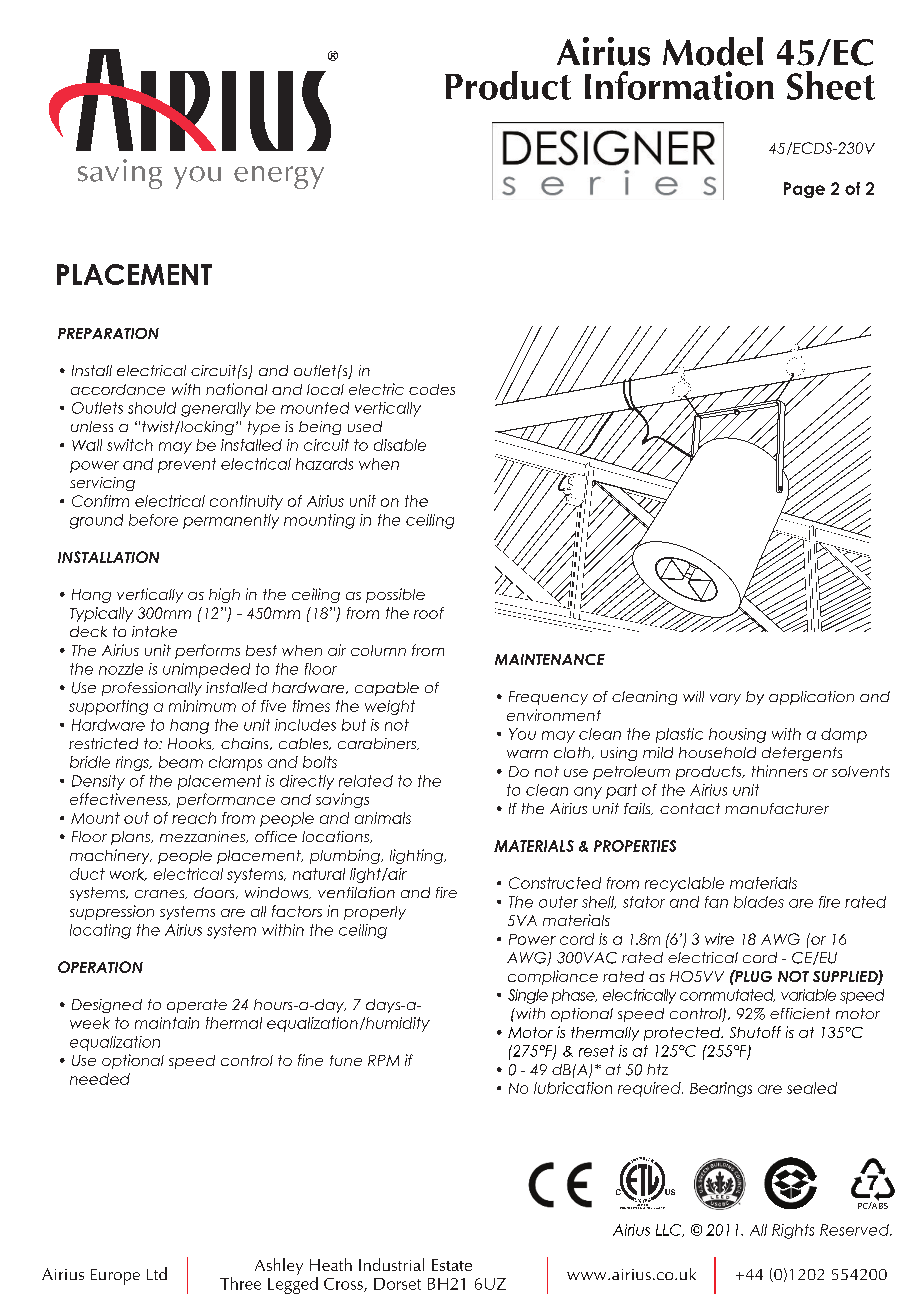 This screenshot has height=1308, width=924. I want to click on application, so click(811, 698).
